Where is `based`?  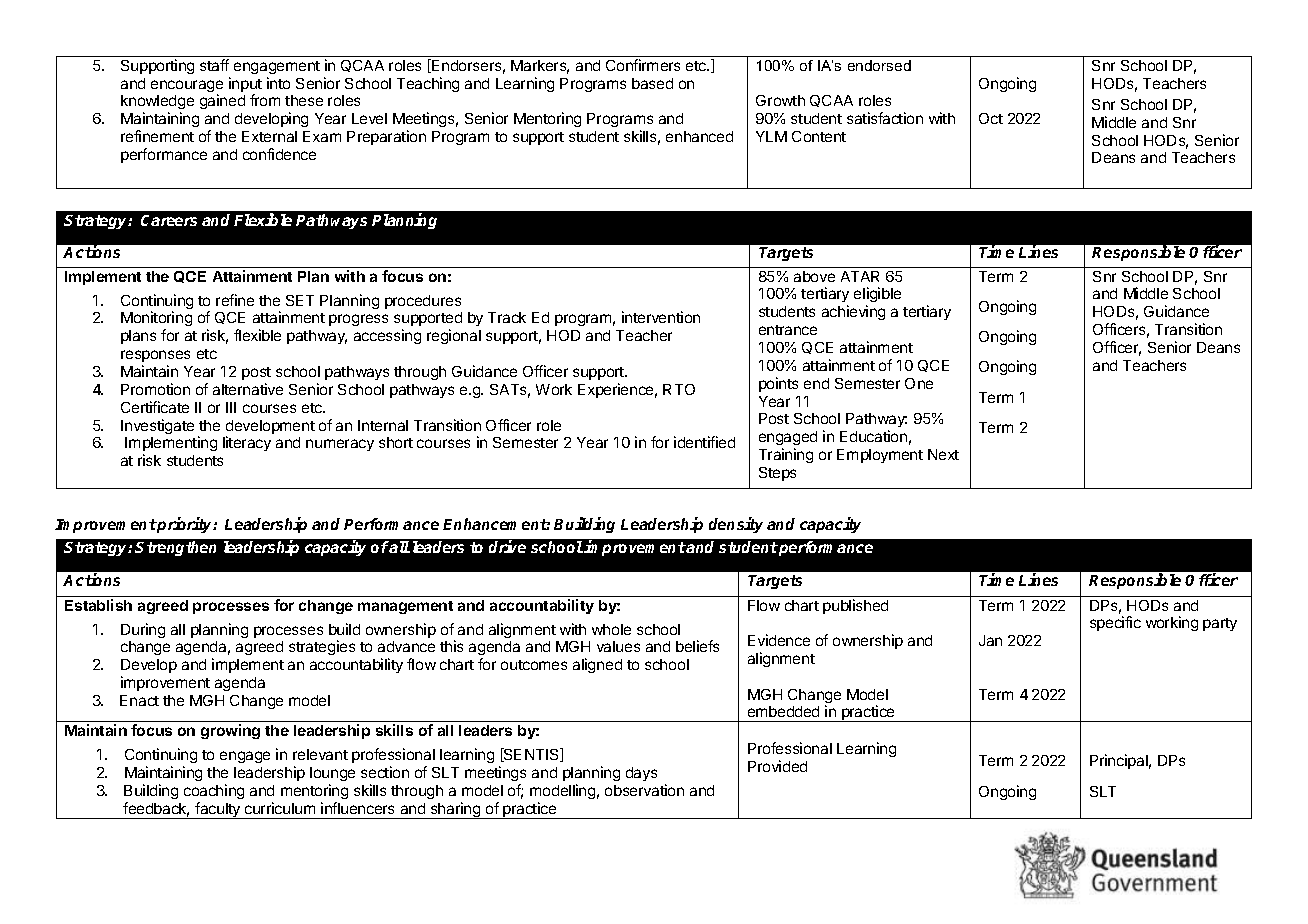 based is located at coordinates (652, 83).
